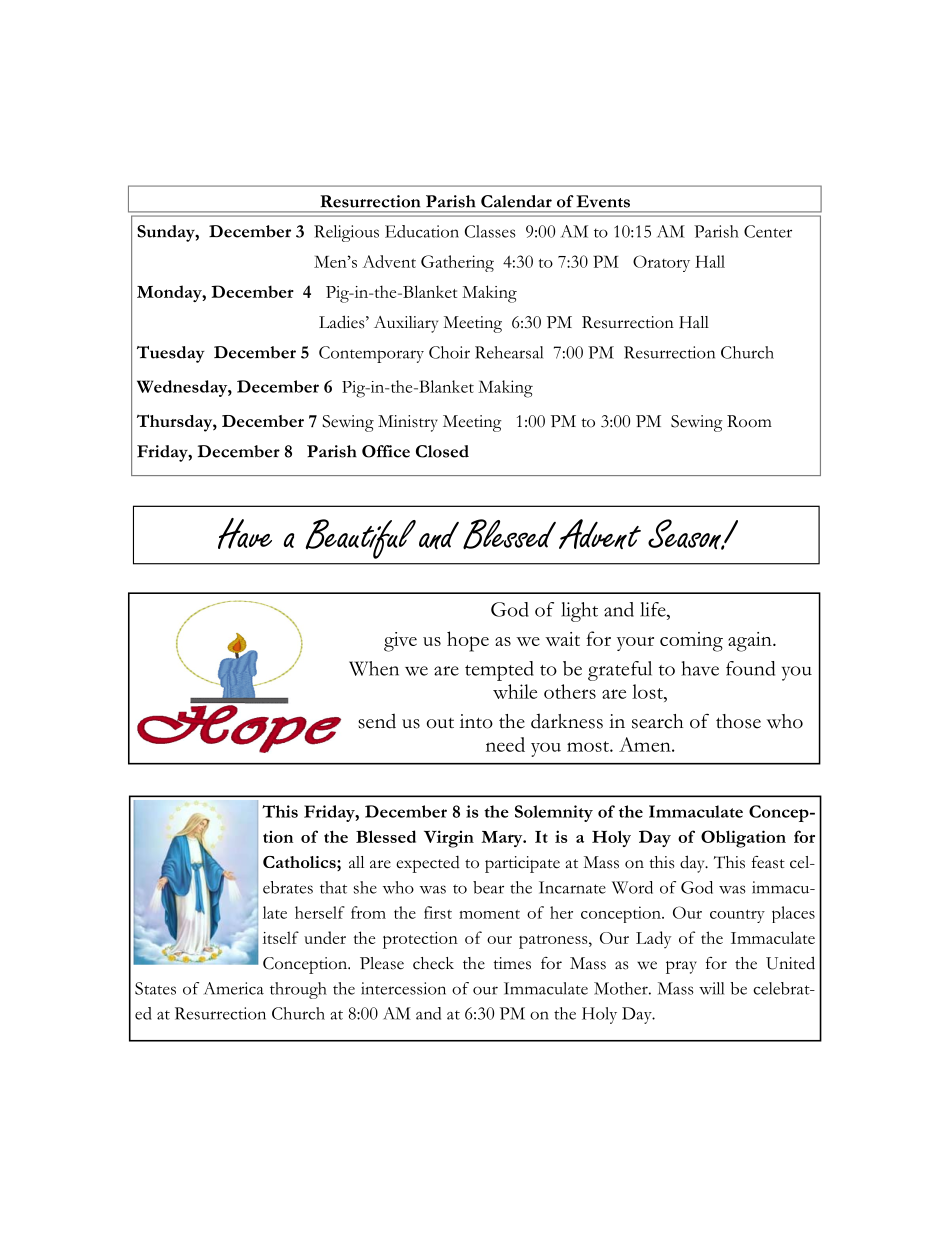 This image has height=1233, width=952. I want to click on Ministry, so click(408, 423).
